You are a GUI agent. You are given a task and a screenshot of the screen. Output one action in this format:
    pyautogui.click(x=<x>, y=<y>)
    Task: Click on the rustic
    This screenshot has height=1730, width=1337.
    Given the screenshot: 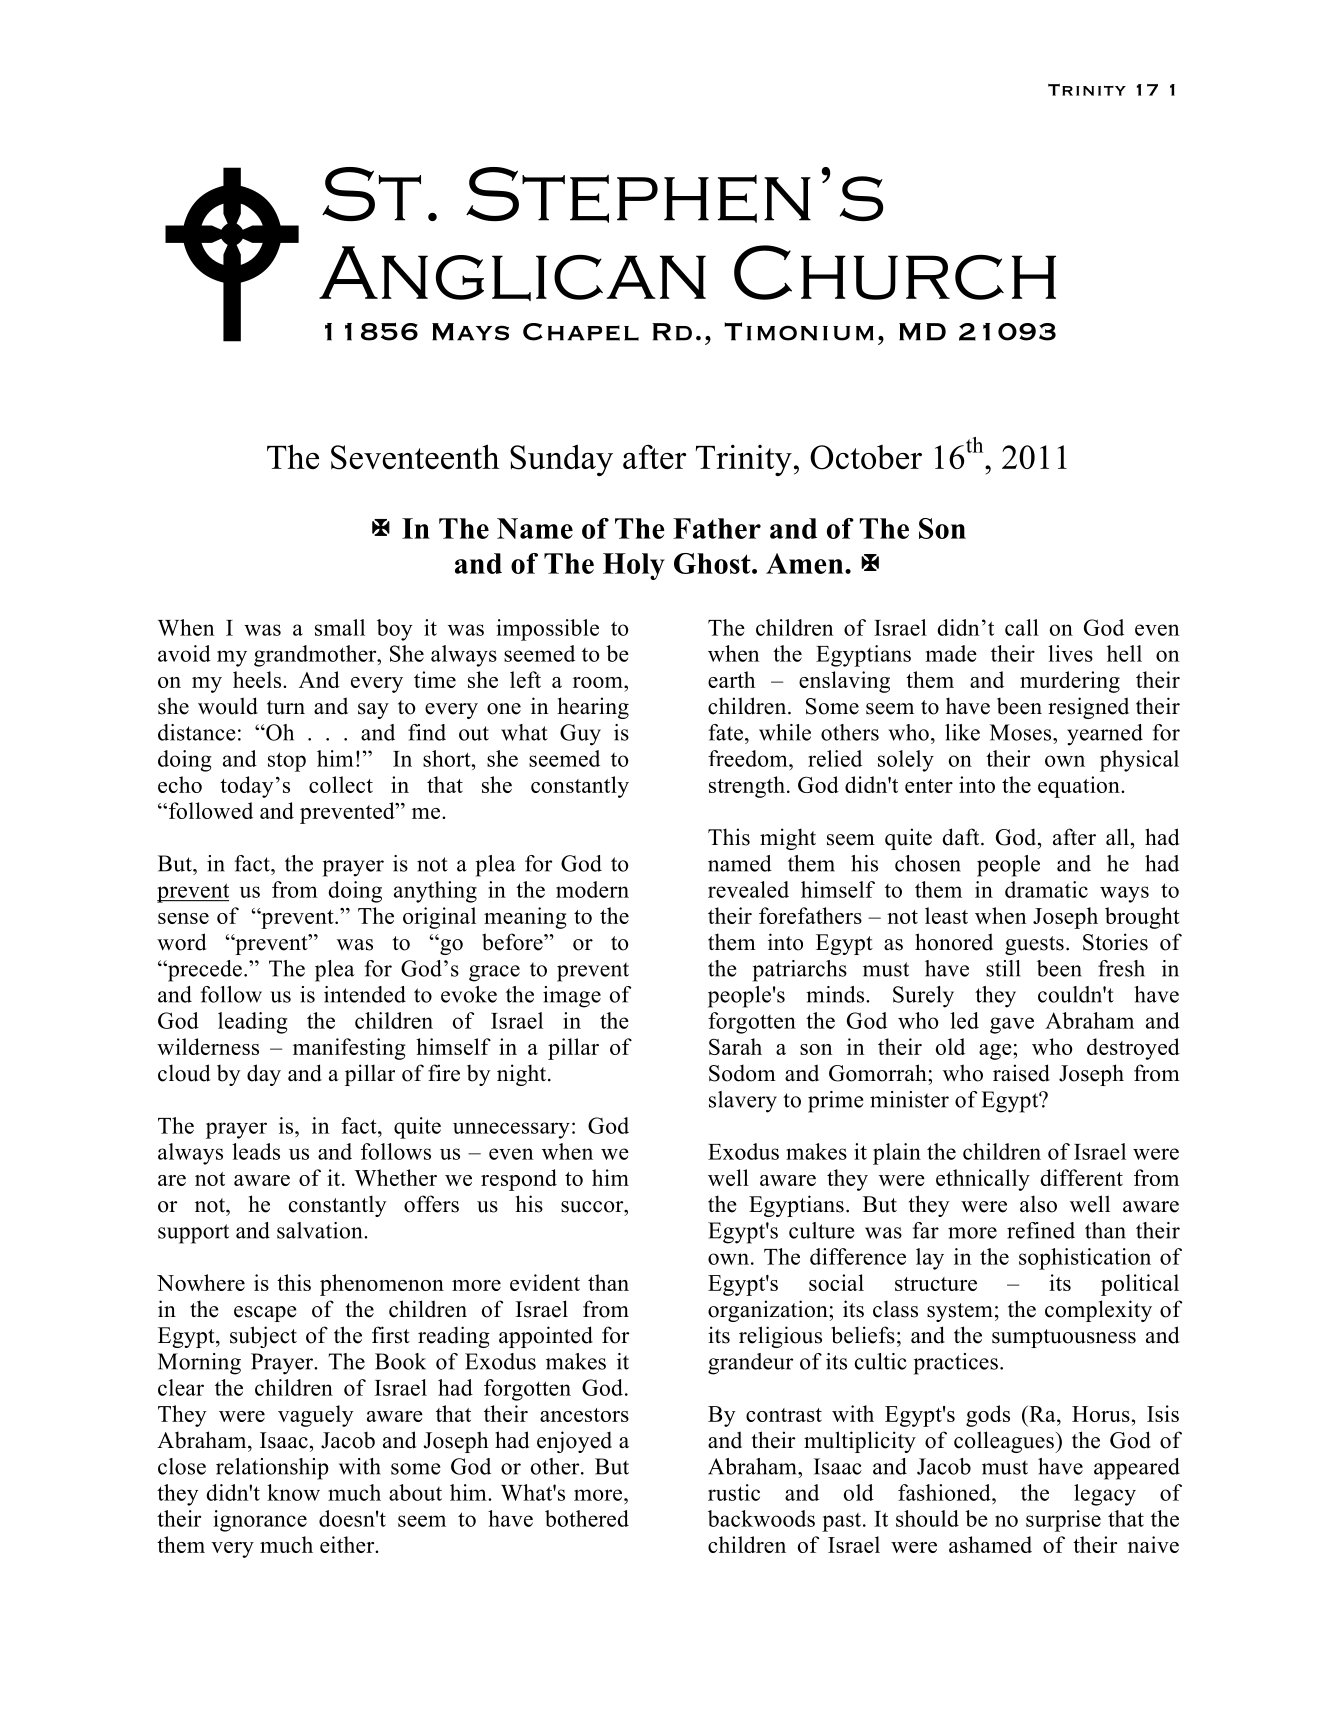 What is the action you would take?
    pyautogui.click(x=734, y=1492)
